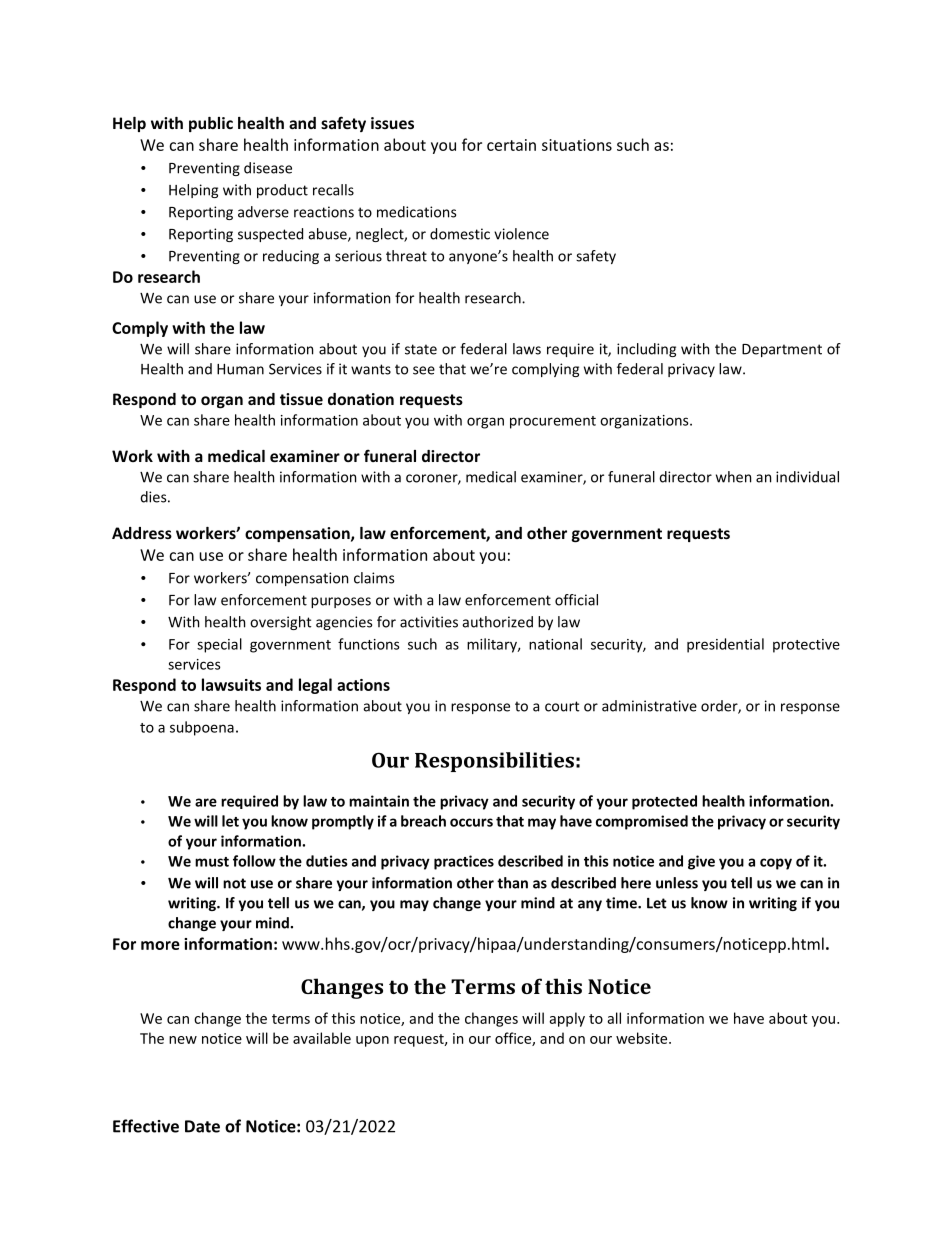 This page has height=1233, width=952. Describe the element at coordinates (202, 1126) in the page. I see `Date` at that location.
